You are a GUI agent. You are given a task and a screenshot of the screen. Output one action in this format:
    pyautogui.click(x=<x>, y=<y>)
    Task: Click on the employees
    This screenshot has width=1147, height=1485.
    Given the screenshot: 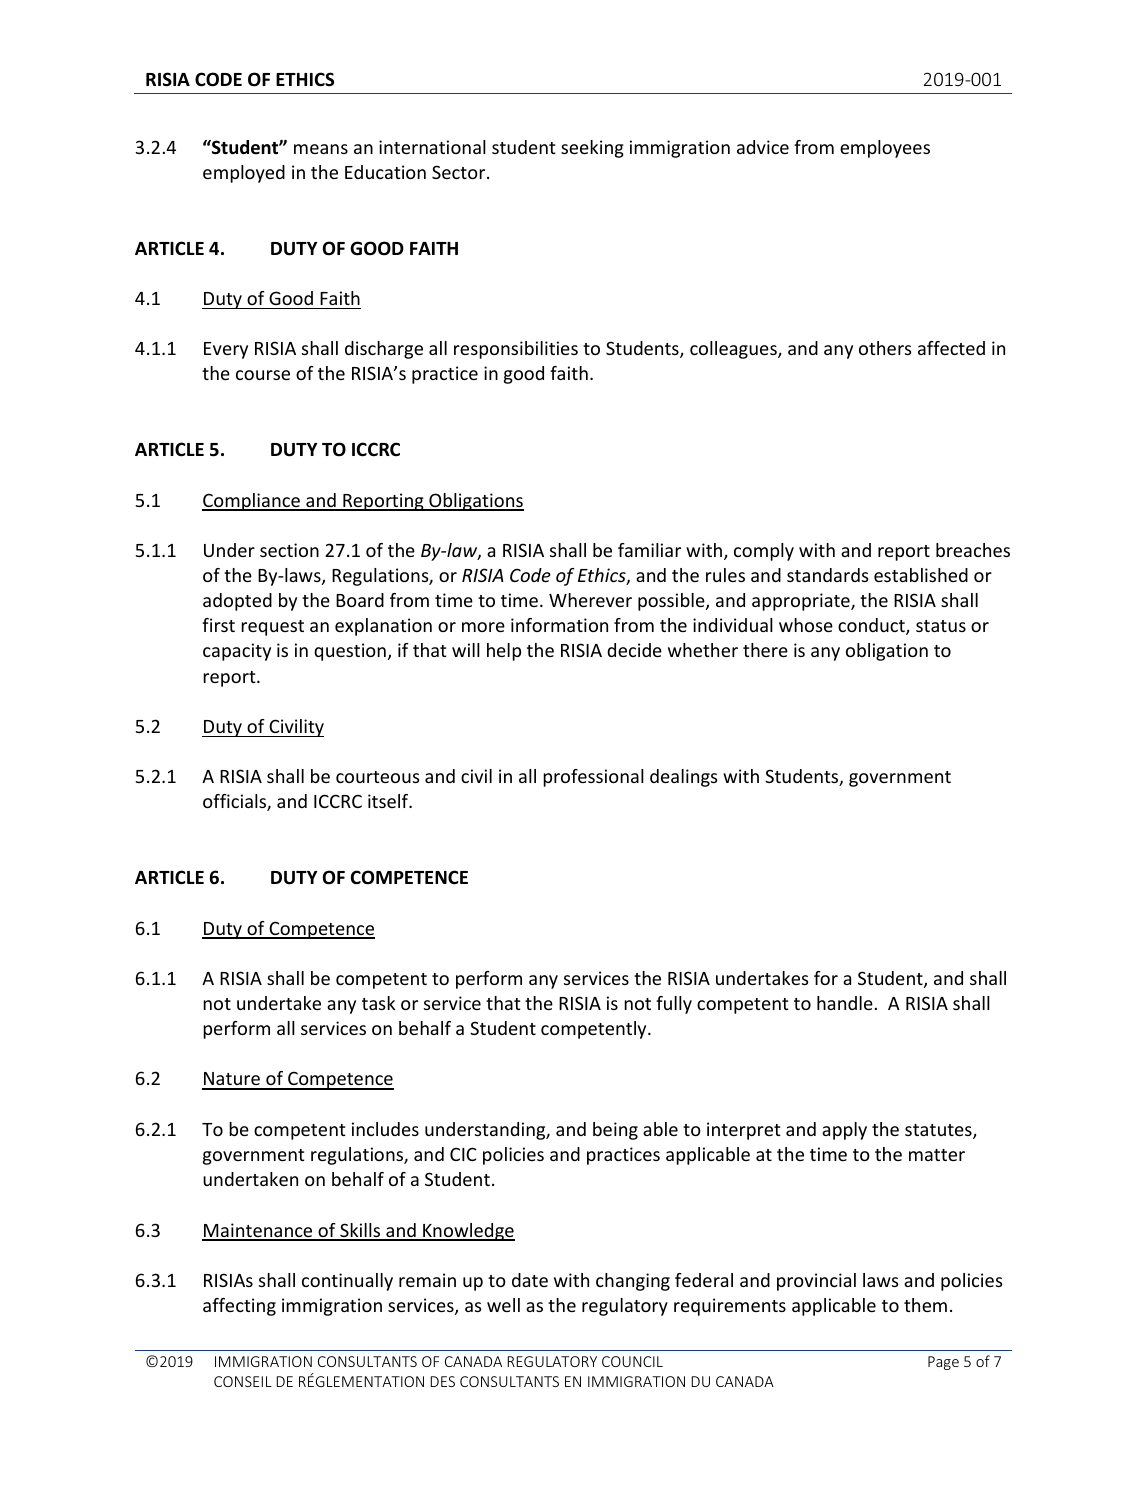 What is the action you would take?
    pyautogui.click(x=885, y=149)
